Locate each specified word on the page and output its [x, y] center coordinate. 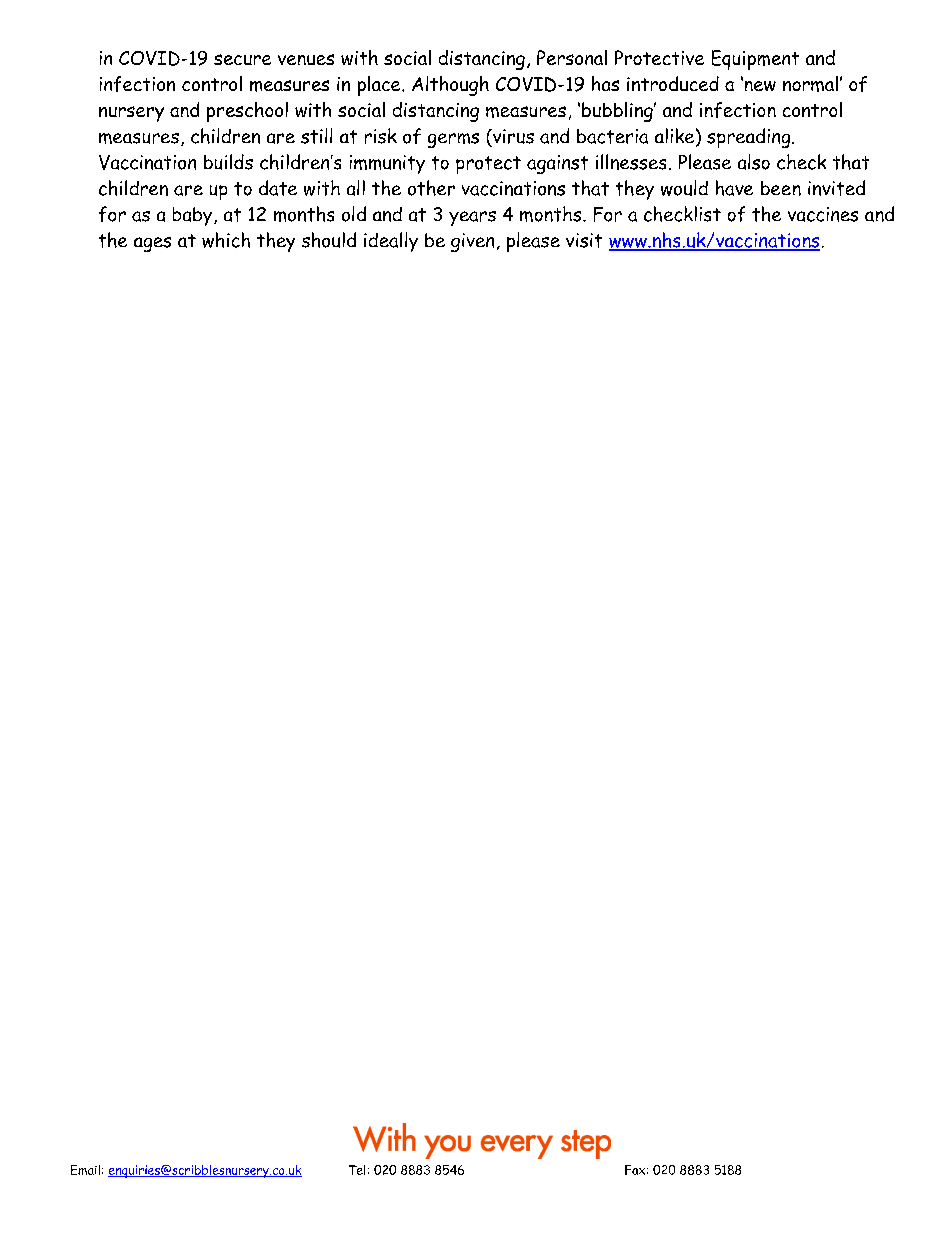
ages [152, 244]
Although [450, 86]
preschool [247, 112]
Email [85, 1170]
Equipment [755, 60]
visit [584, 240]
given [472, 242]
